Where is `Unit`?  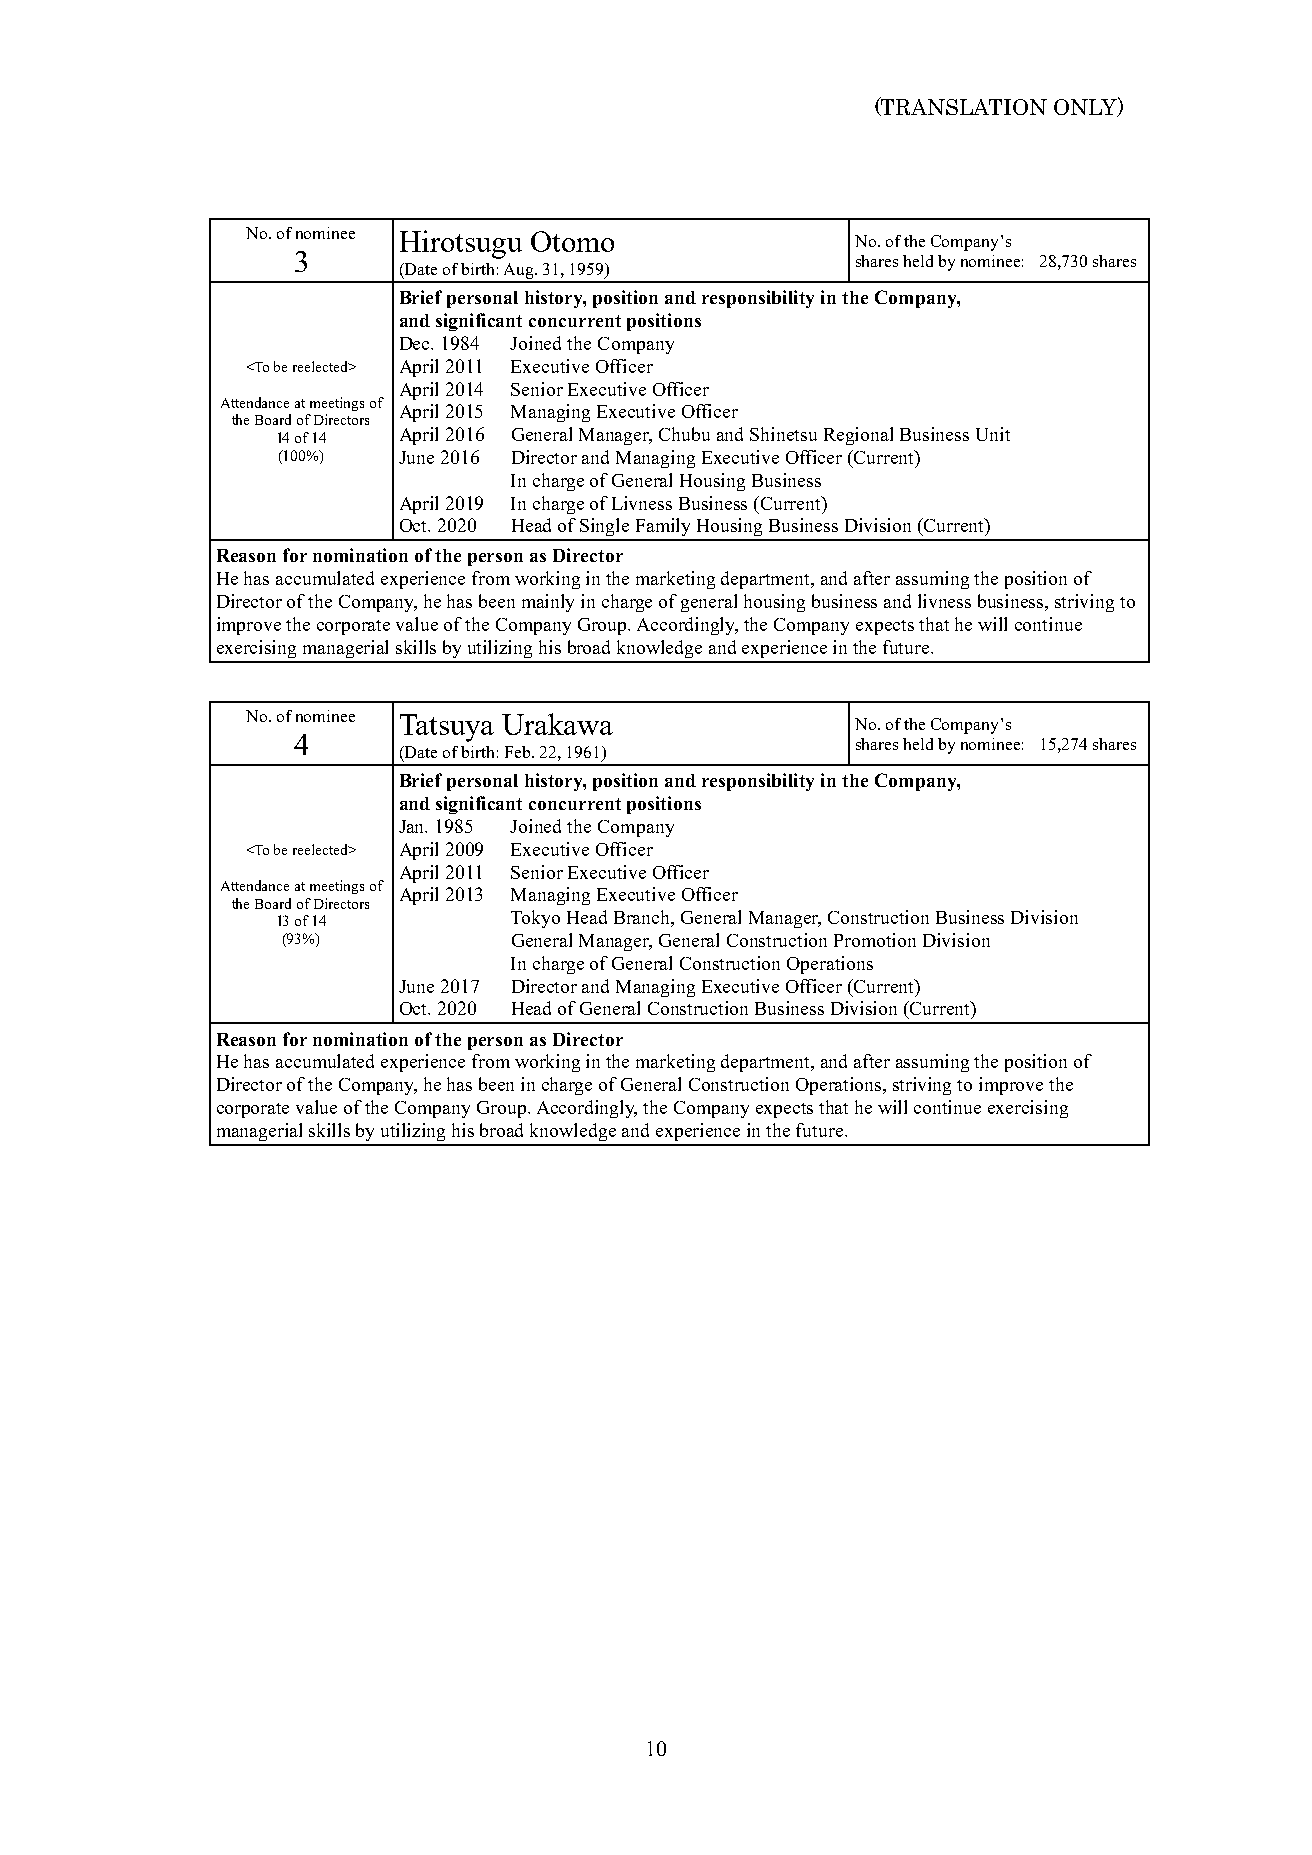 Unit is located at coordinates (993, 434).
